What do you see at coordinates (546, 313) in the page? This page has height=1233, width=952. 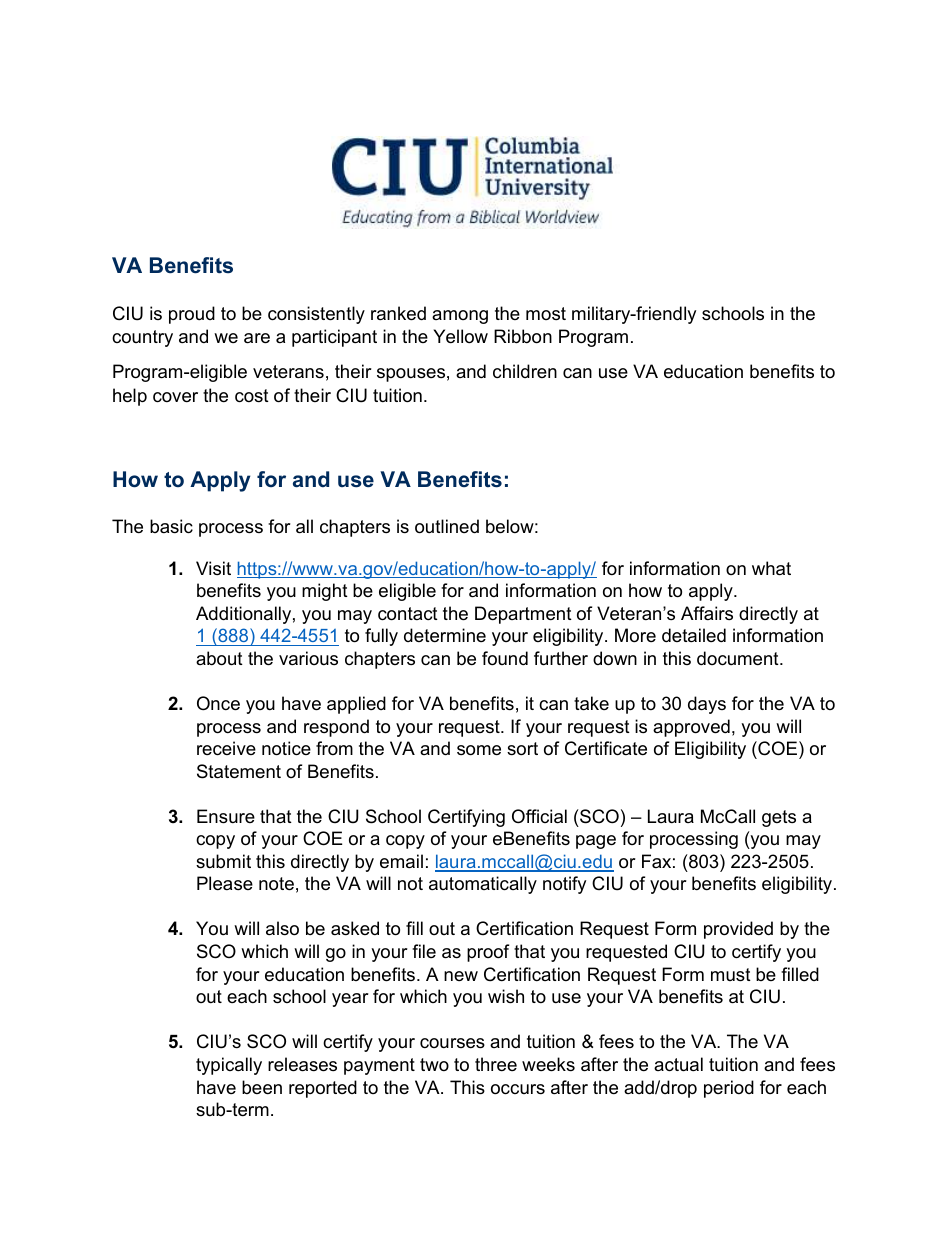 I see `most` at bounding box center [546, 313].
